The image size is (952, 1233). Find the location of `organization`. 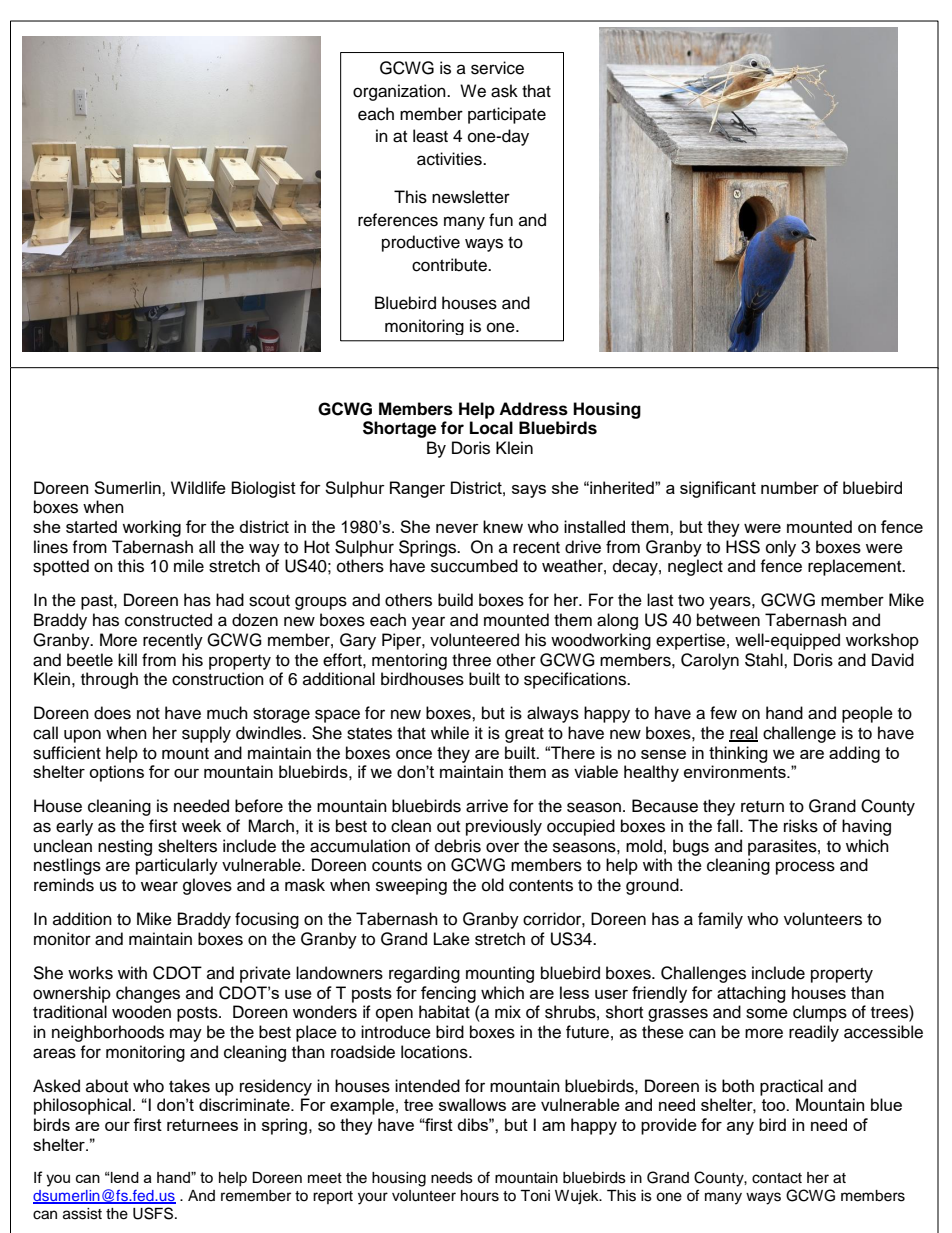

organization is located at coordinates (400, 92).
